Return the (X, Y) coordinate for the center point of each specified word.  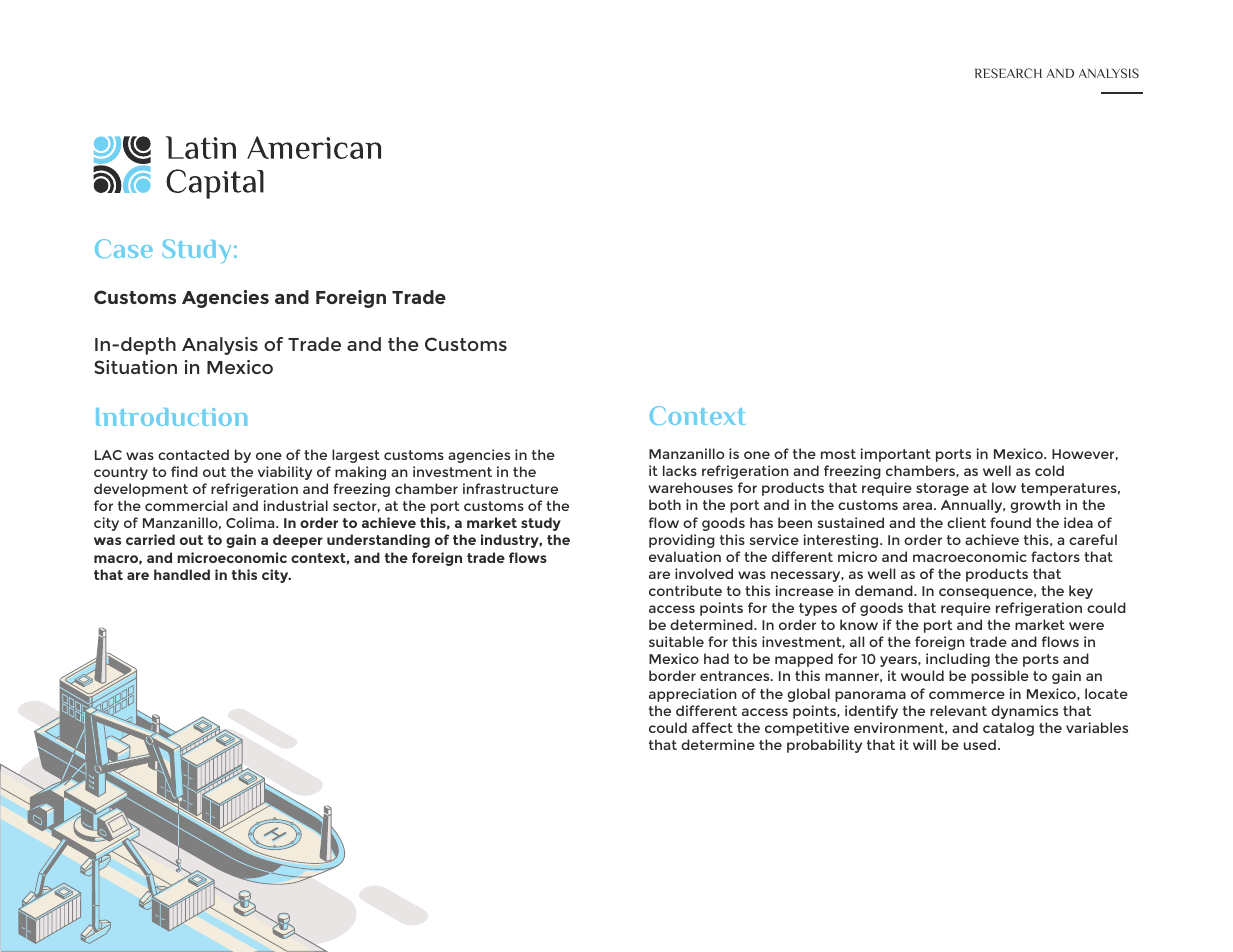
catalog (1008, 729)
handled (182, 574)
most (838, 454)
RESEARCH (1008, 73)
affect (712, 727)
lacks (680, 470)
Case (124, 248)
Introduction (171, 417)
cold (1049, 470)
